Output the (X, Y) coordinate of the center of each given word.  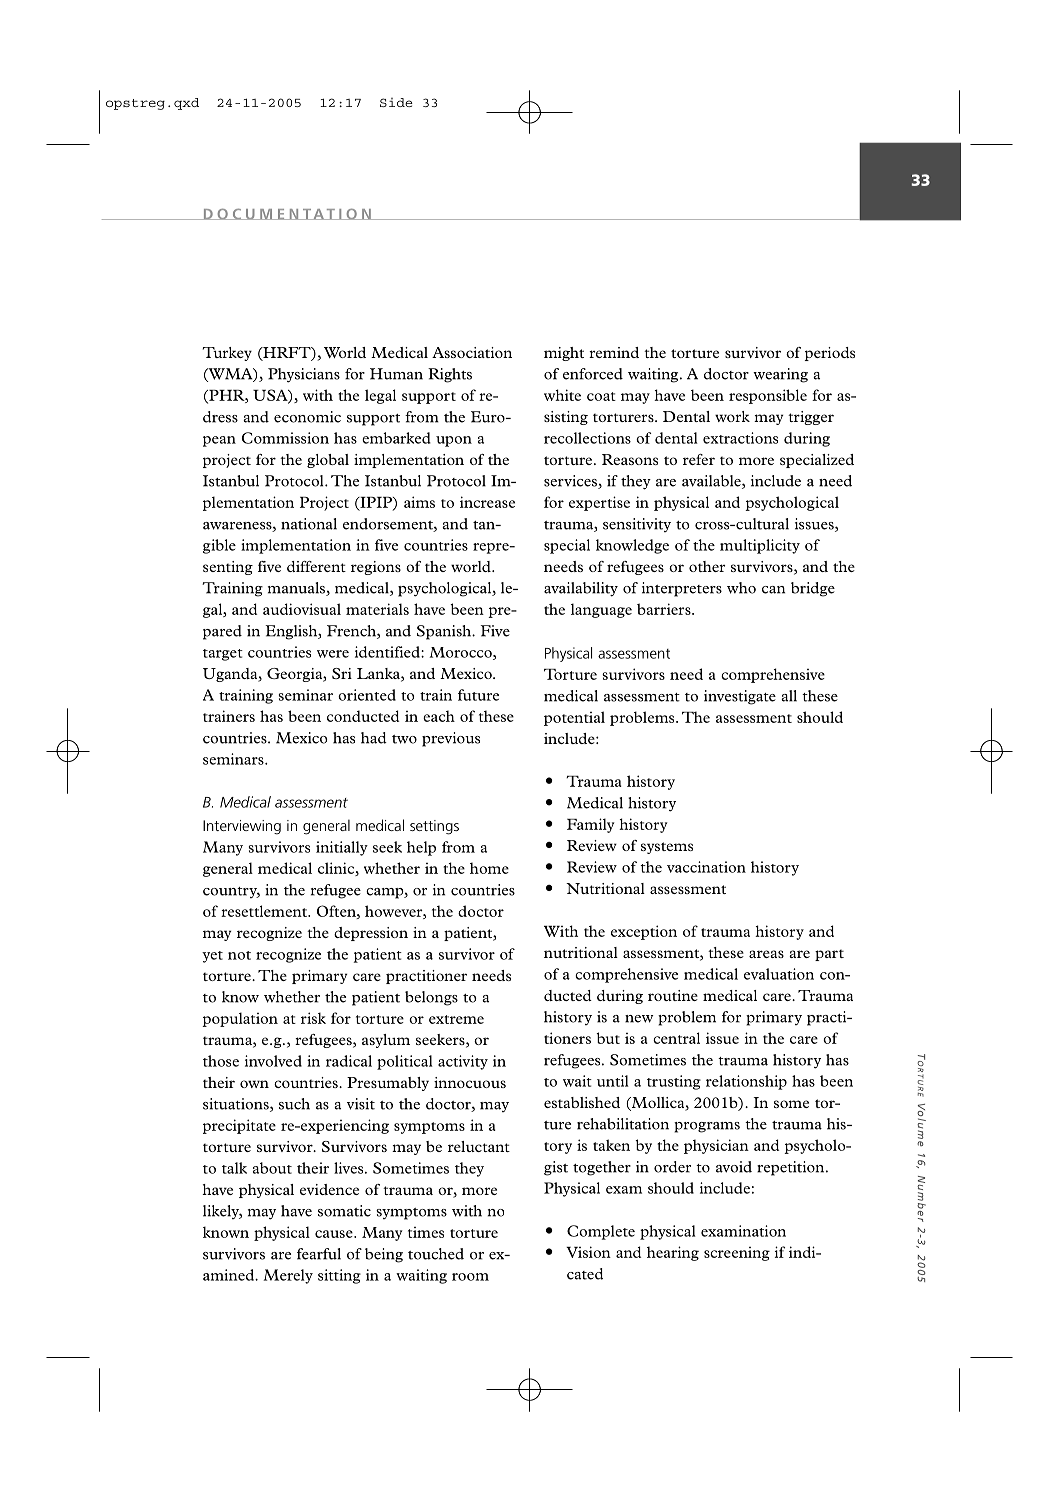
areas (766, 954)
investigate (740, 697)
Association (472, 352)
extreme (456, 1019)
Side (396, 102)
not (239, 955)
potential (574, 718)
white (562, 395)
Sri (342, 673)
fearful (319, 1254)
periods (830, 354)
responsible (768, 396)
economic (307, 417)
